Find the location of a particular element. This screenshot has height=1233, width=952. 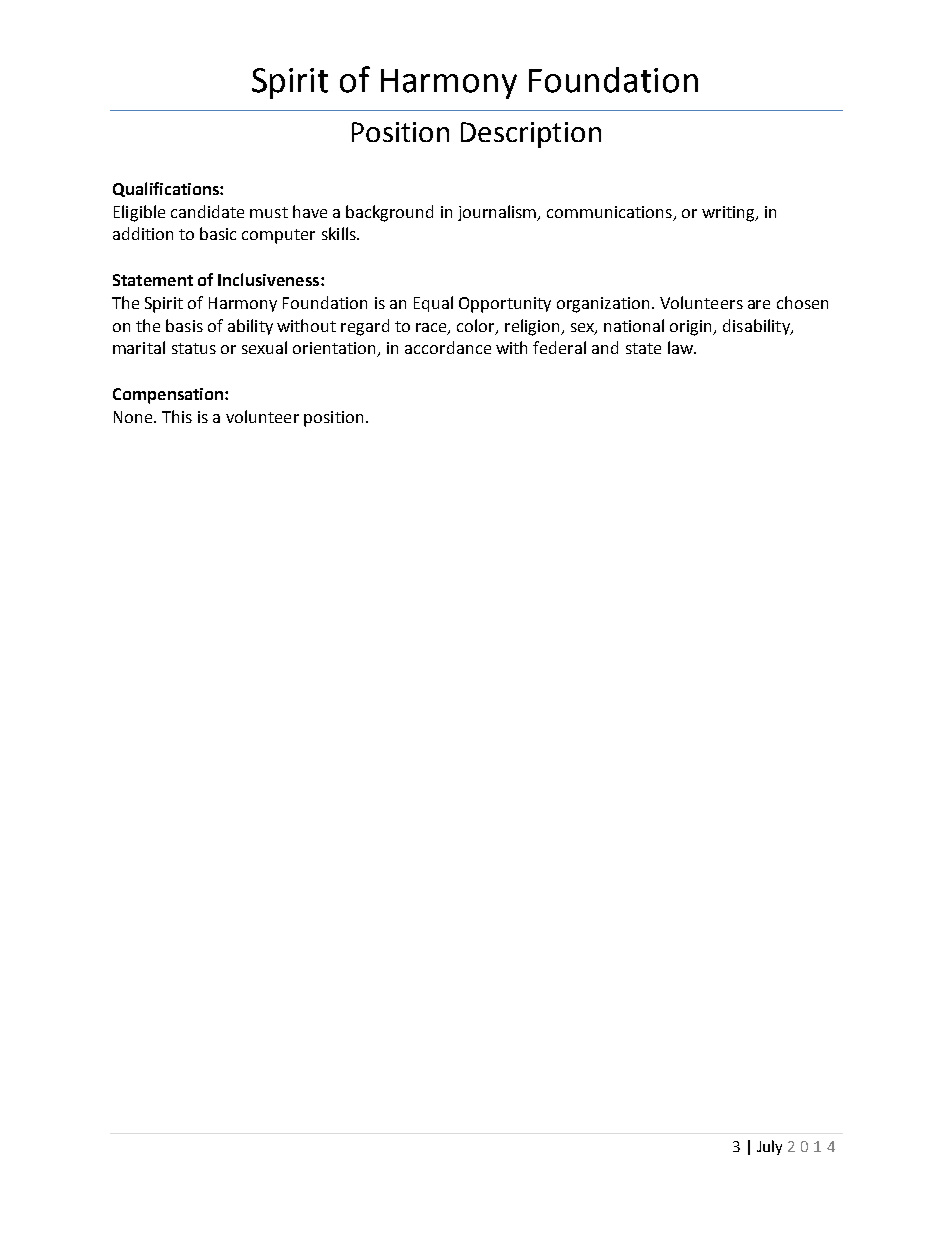

status is located at coordinates (194, 348).
